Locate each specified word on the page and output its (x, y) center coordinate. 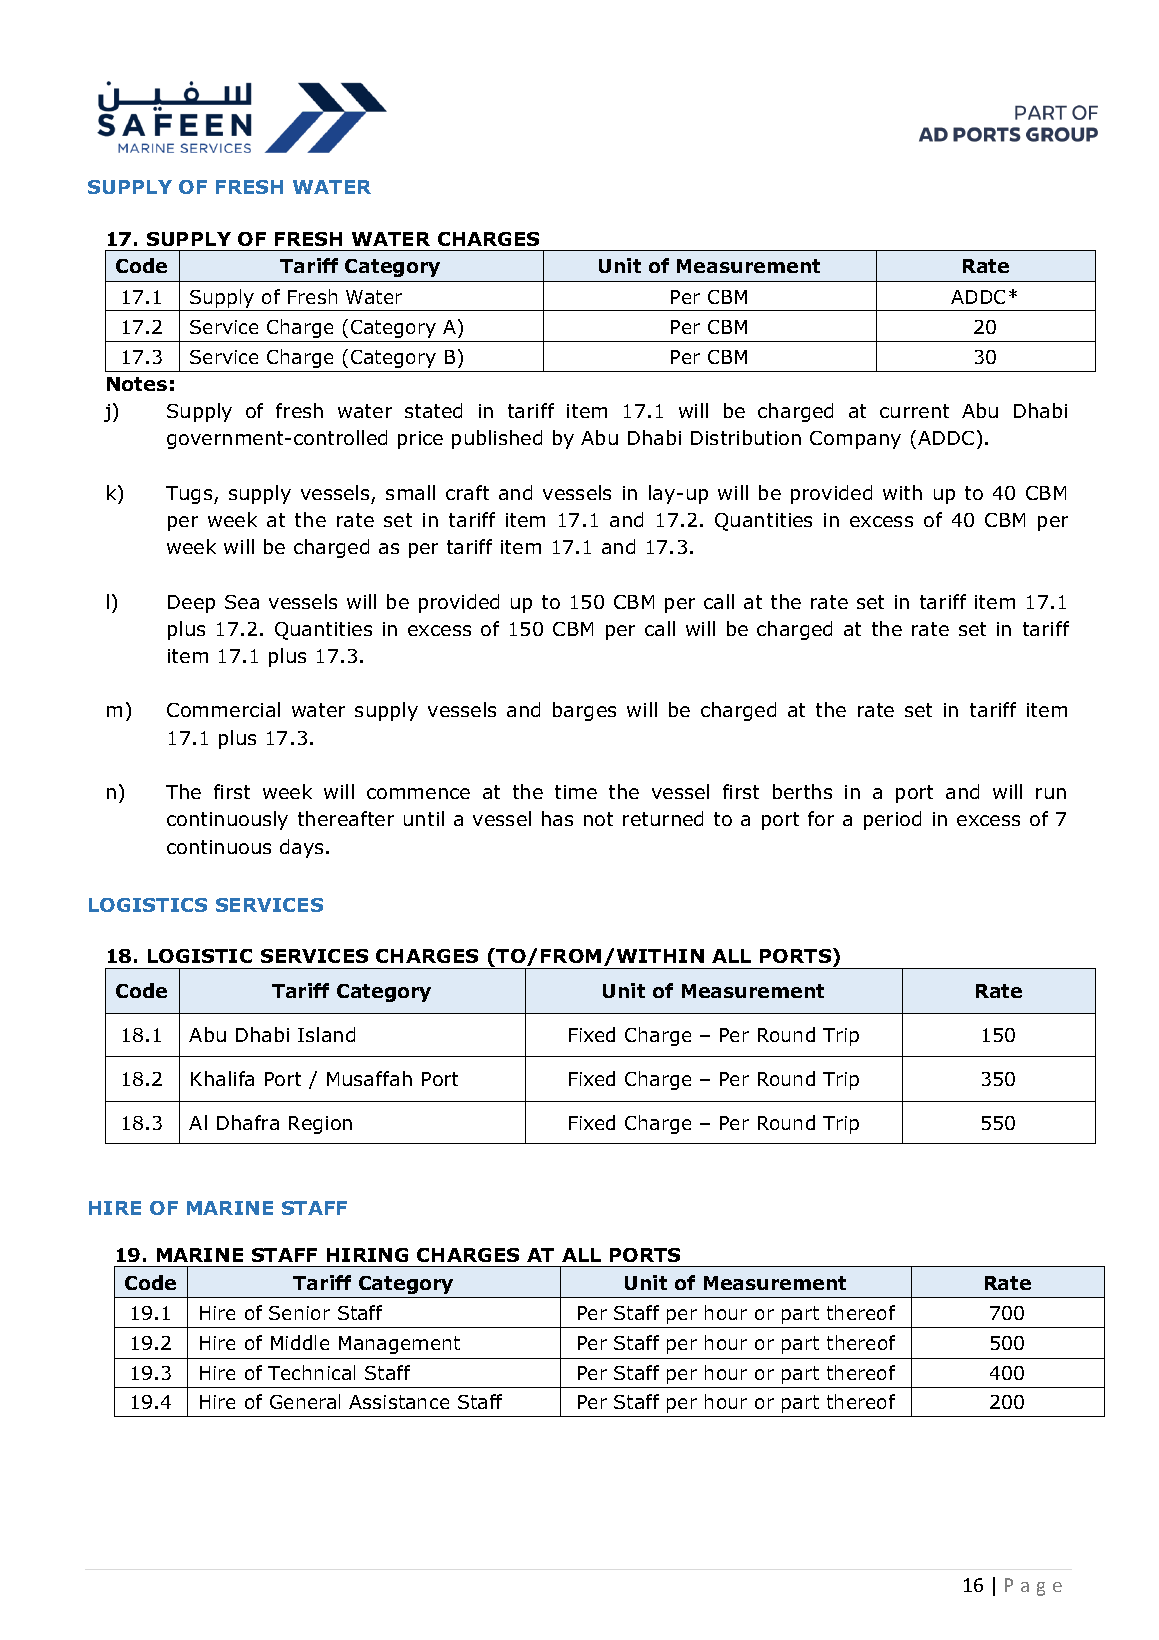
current (914, 411)
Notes (137, 384)
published (497, 439)
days (303, 848)
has (557, 818)
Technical (311, 1372)
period (892, 820)
